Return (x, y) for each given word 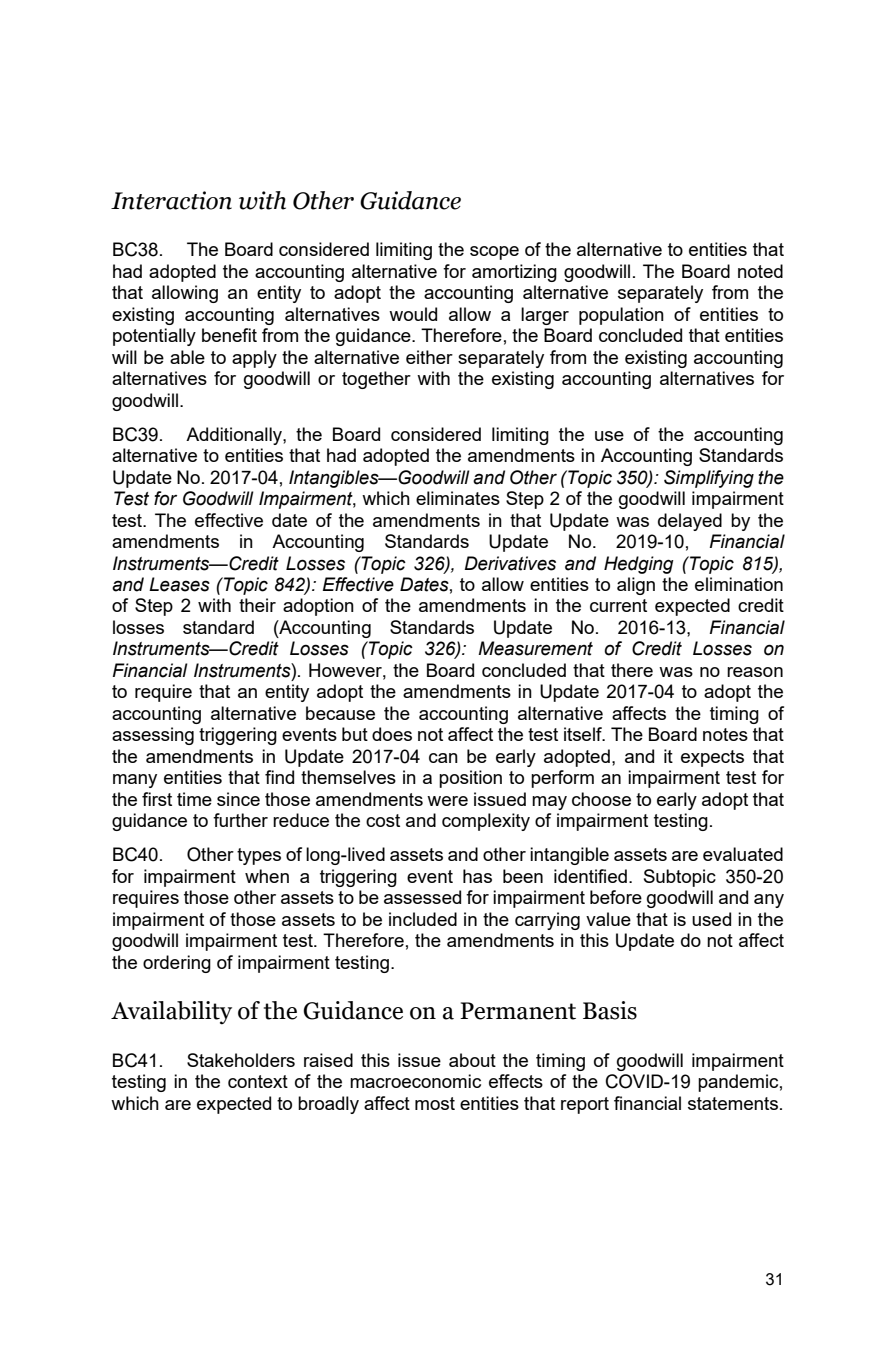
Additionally (235, 436)
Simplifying (709, 479)
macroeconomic (415, 1081)
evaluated (743, 854)
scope (494, 253)
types (259, 856)
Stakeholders (241, 1060)
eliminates (458, 498)
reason (755, 672)
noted (760, 271)
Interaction (171, 200)
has (477, 876)
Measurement (535, 648)
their (257, 605)
